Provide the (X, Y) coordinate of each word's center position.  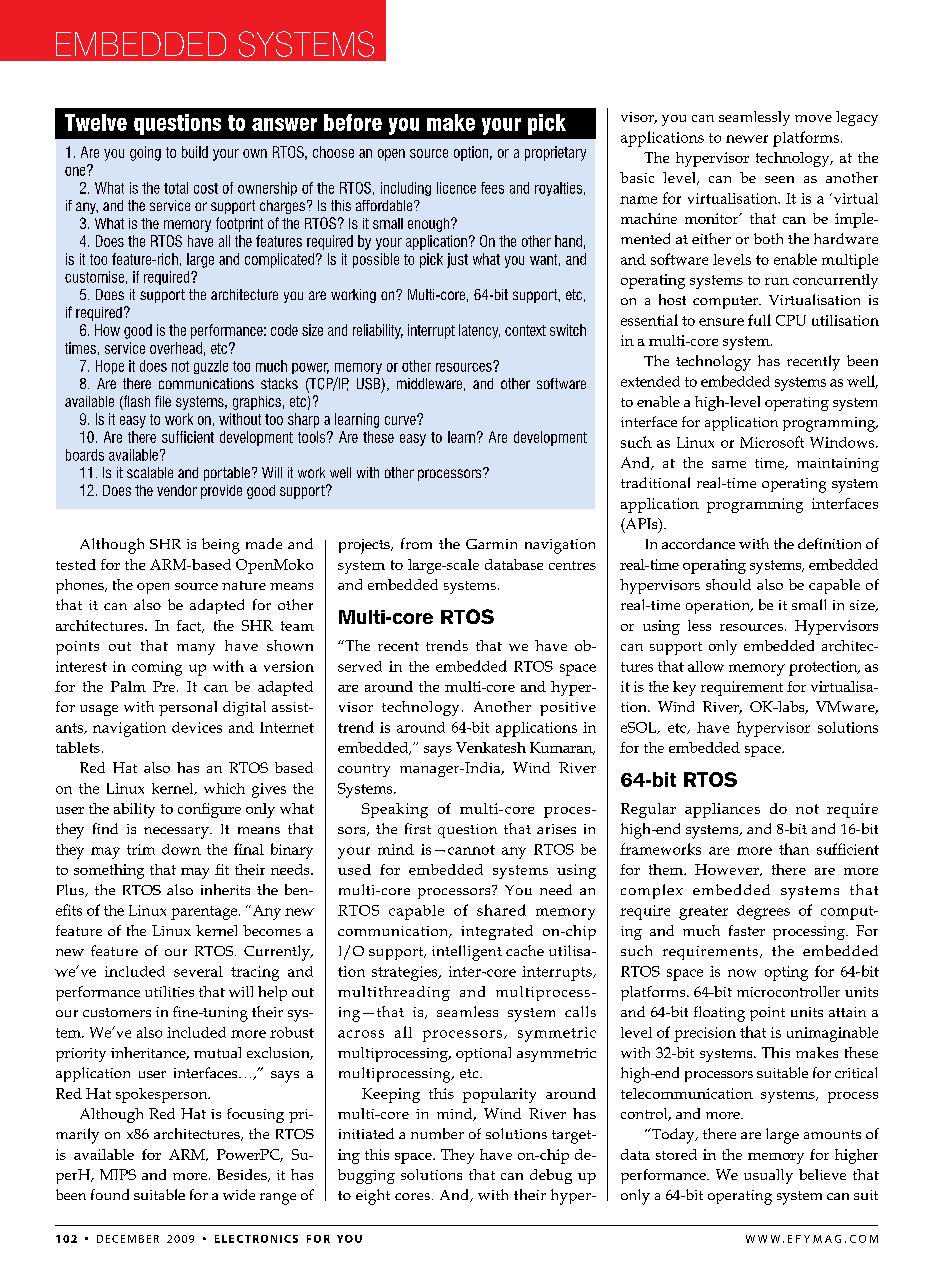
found (110, 1194)
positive (568, 709)
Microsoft (772, 442)
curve (401, 420)
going (145, 153)
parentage (205, 913)
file (163, 401)
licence (456, 188)
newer (747, 139)
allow (706, 666)
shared (501, 910)
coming (157, 668)
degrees (763, 912)
